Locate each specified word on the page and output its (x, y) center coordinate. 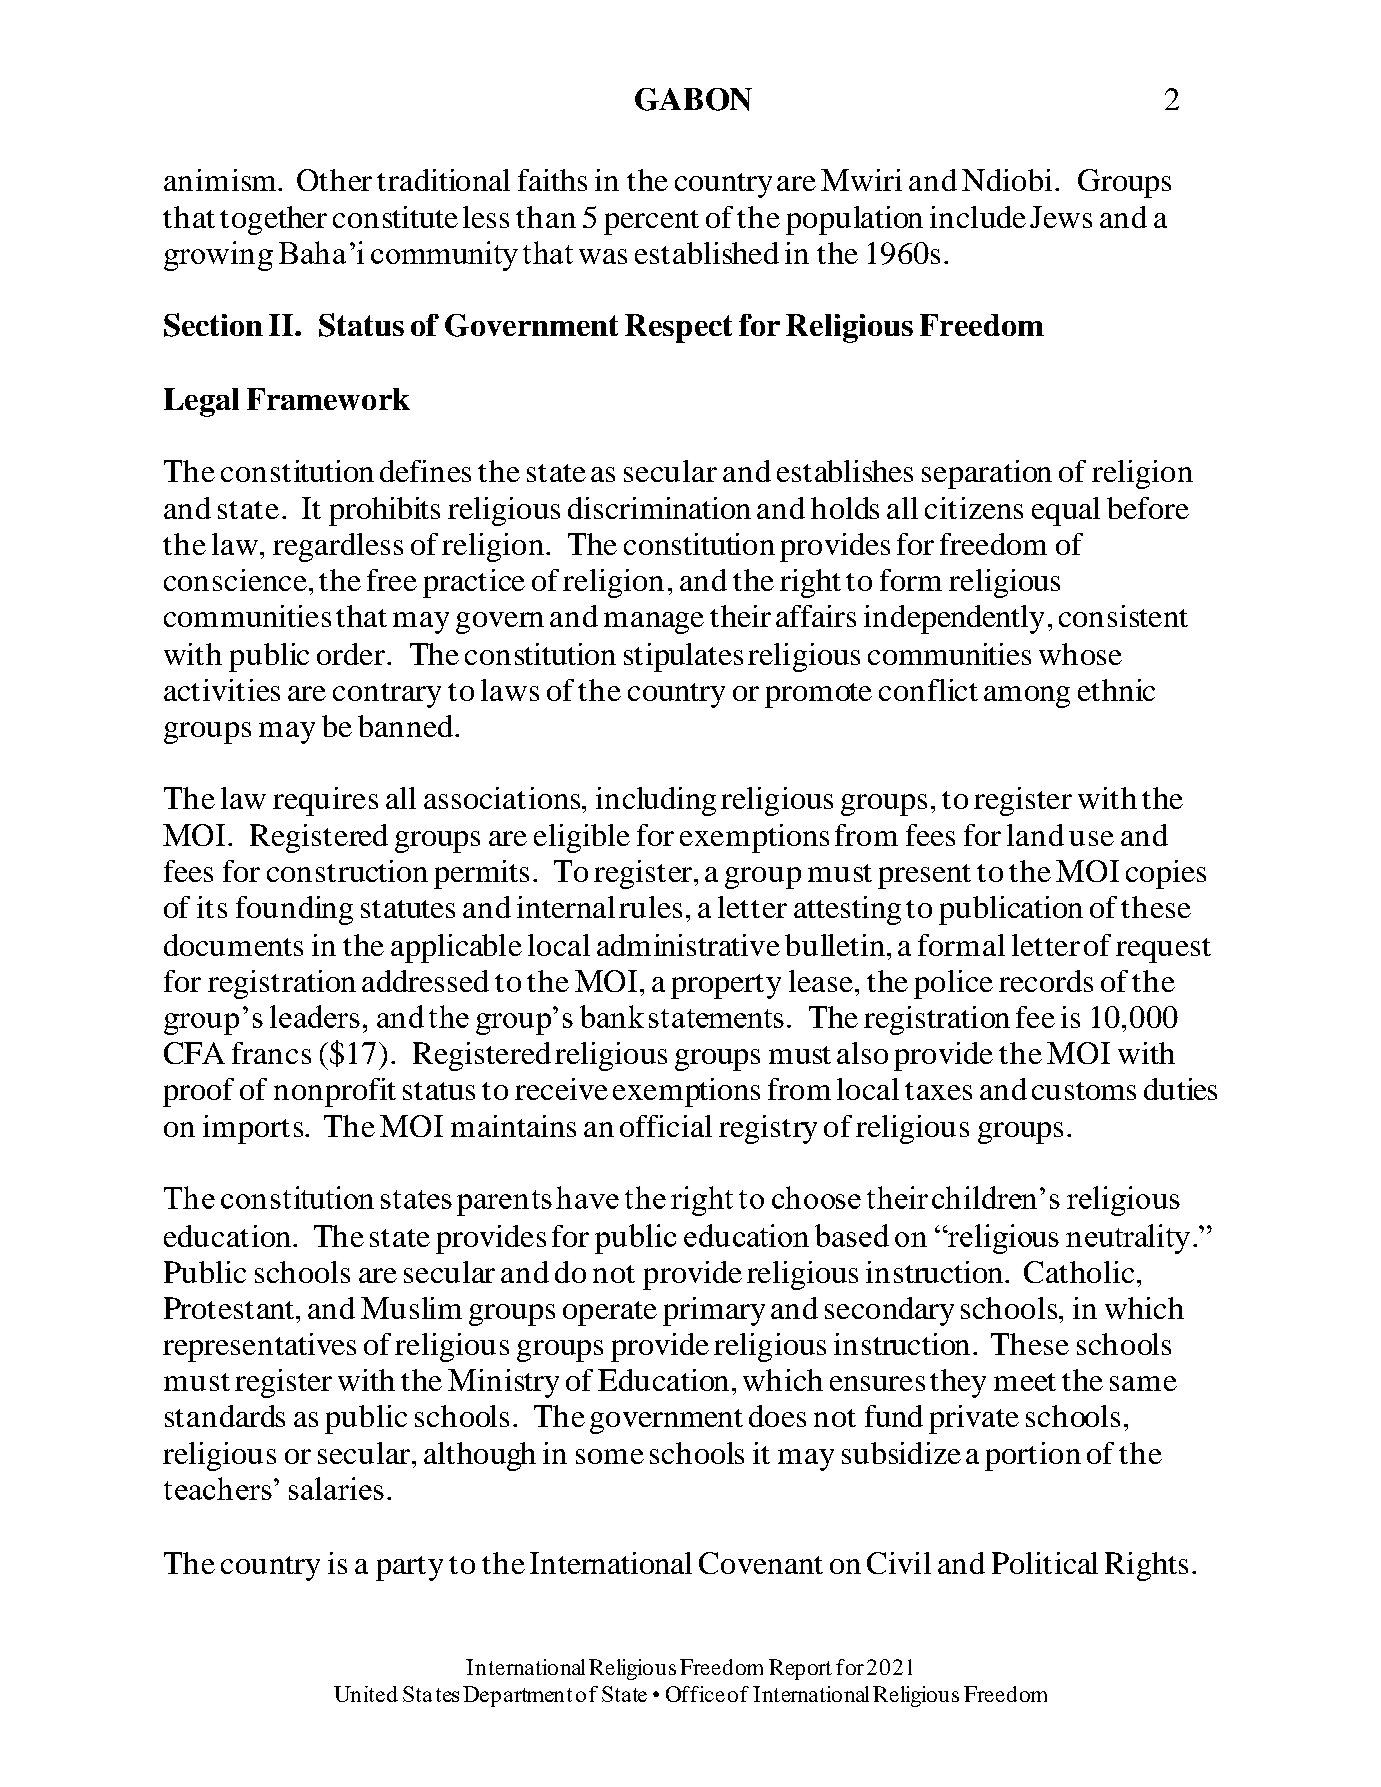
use (1091, 838)
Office (695, 1694)
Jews (1061, 217)
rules (650, 907)
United (366, 1694)
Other (334, 180)
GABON (693, 99)
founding (294, 910)
